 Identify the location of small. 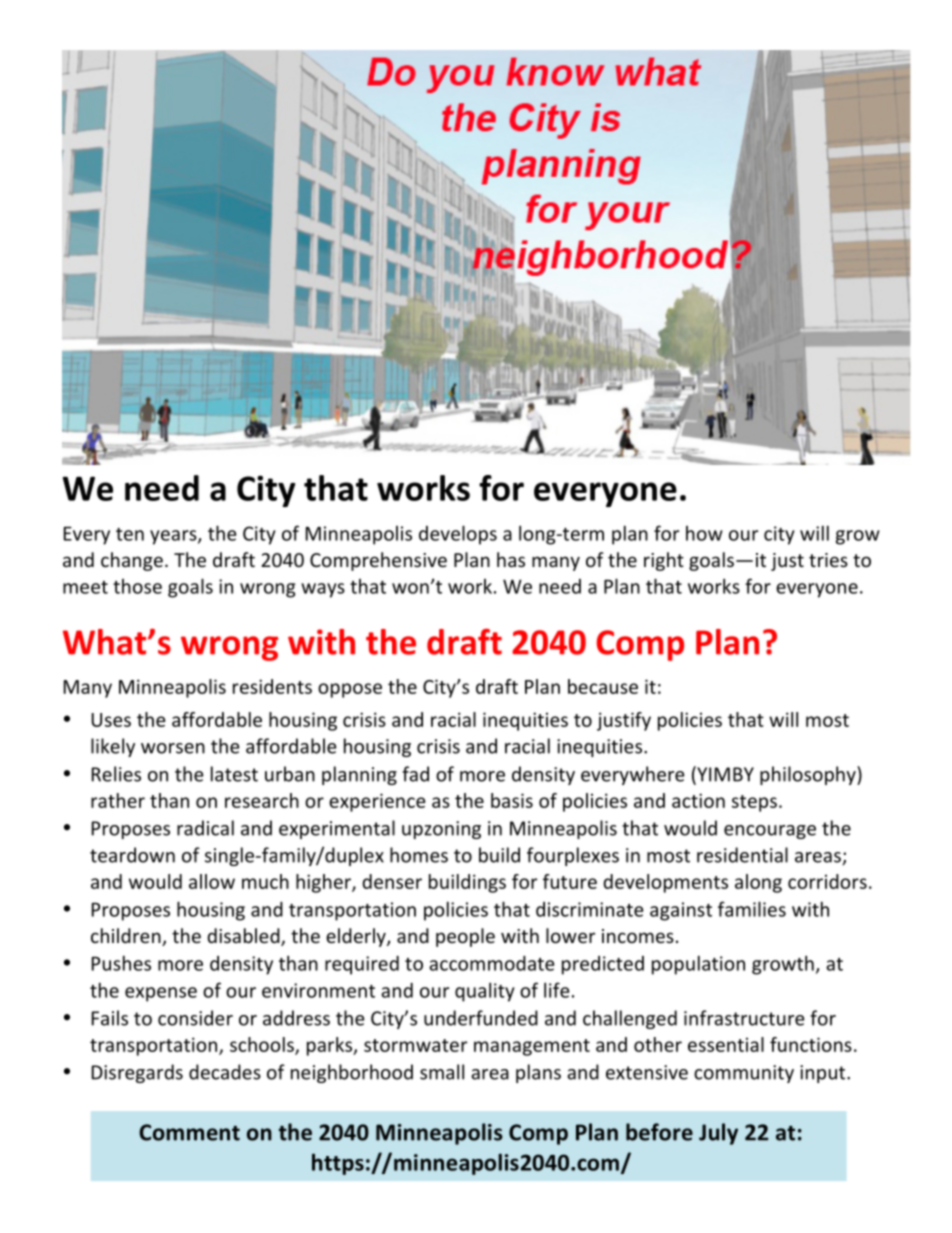
(442, 1072).
